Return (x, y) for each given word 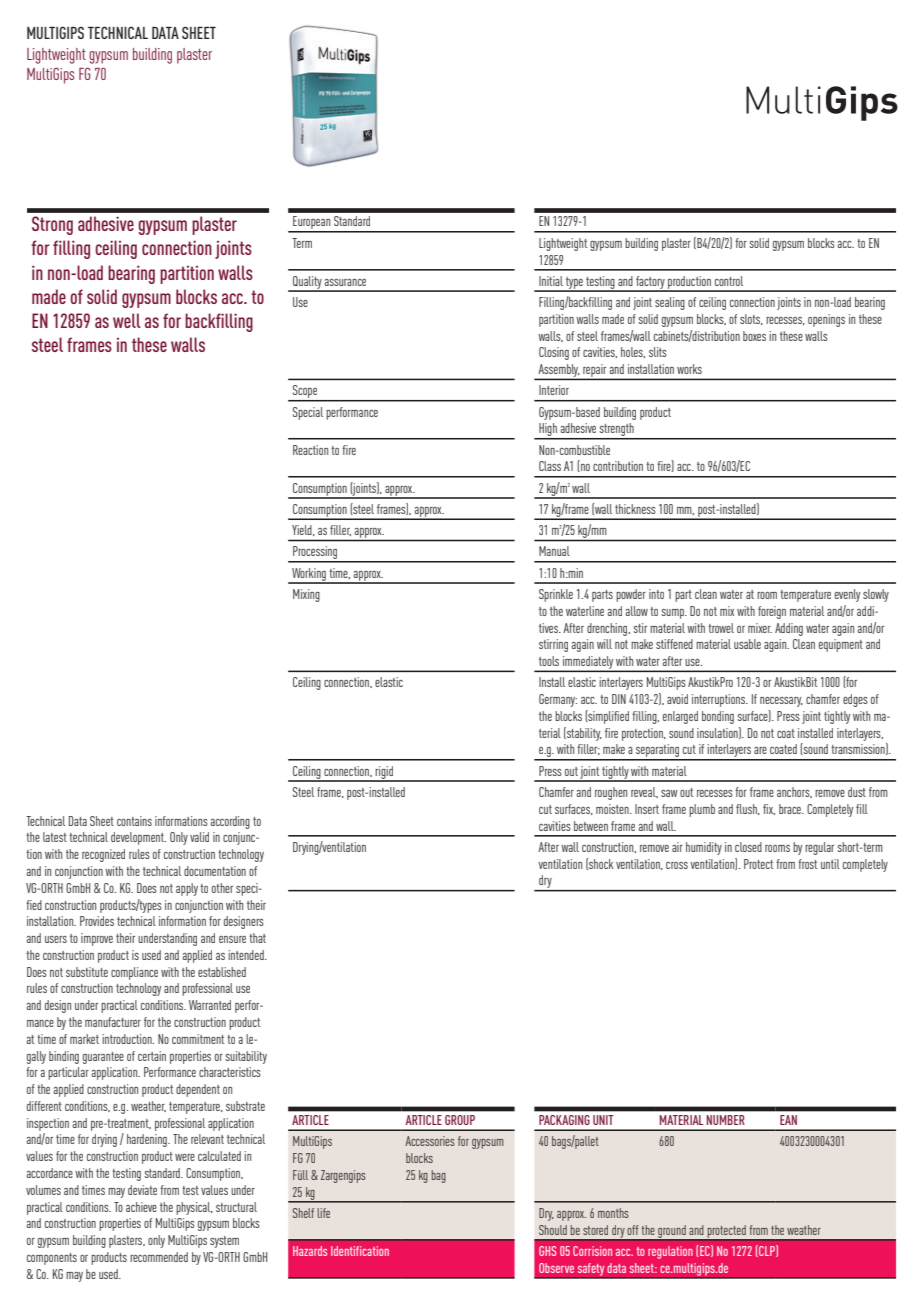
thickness (635, 509)
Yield (303, 530)
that (257, 938)
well (127, 320)
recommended (159, 1257)
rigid (384, 773)
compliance (134, 973)
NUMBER (725, 1120)
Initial (551, 281)
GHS (547, 1251)
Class (550, 466)
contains (134, 821)
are (760, 750)
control (729, 281)
